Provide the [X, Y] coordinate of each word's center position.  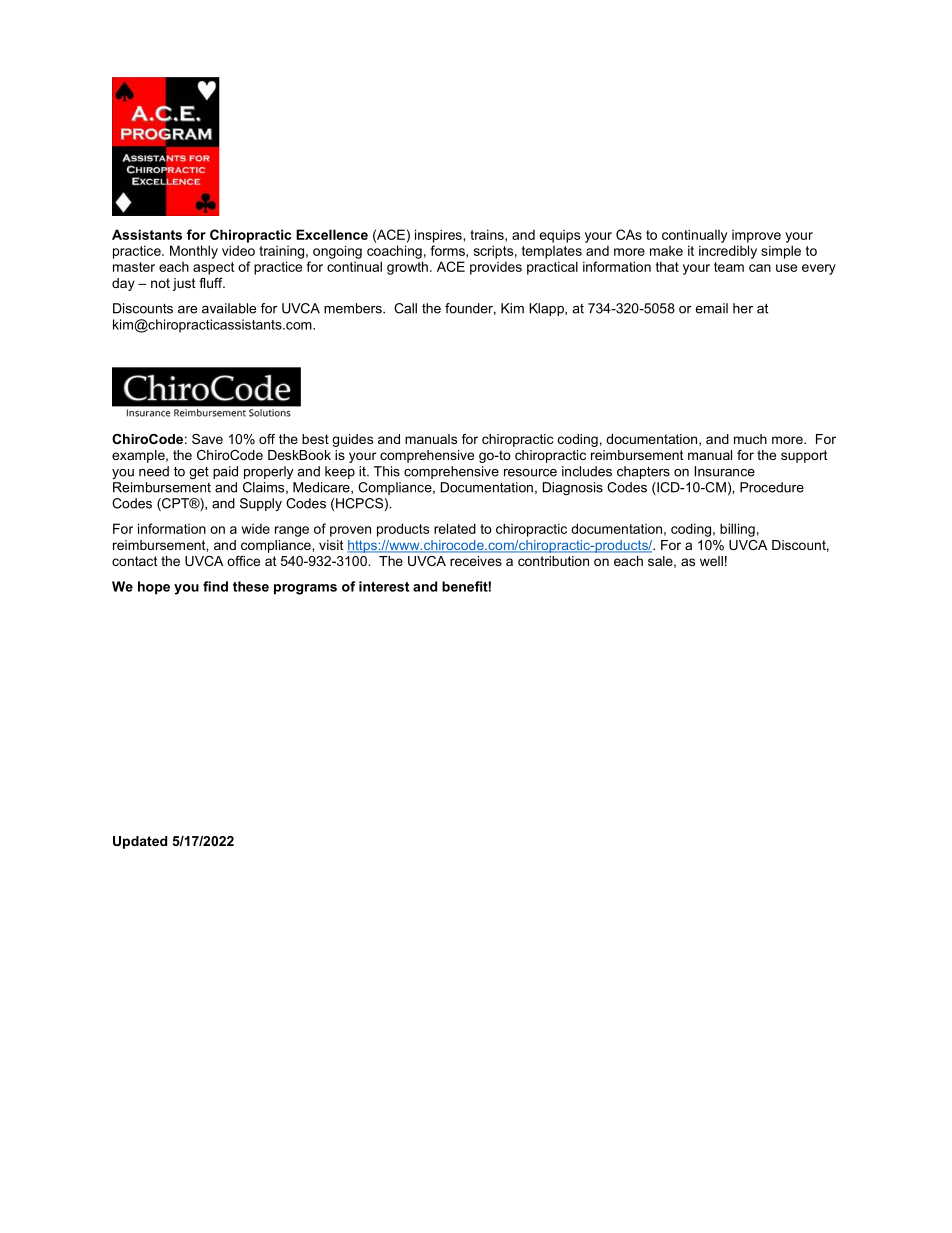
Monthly [194, 252]
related [455, 528]
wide [255, 528]
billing [737, 530]
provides [496, 268]
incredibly [728, 252]
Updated [140, 842]
